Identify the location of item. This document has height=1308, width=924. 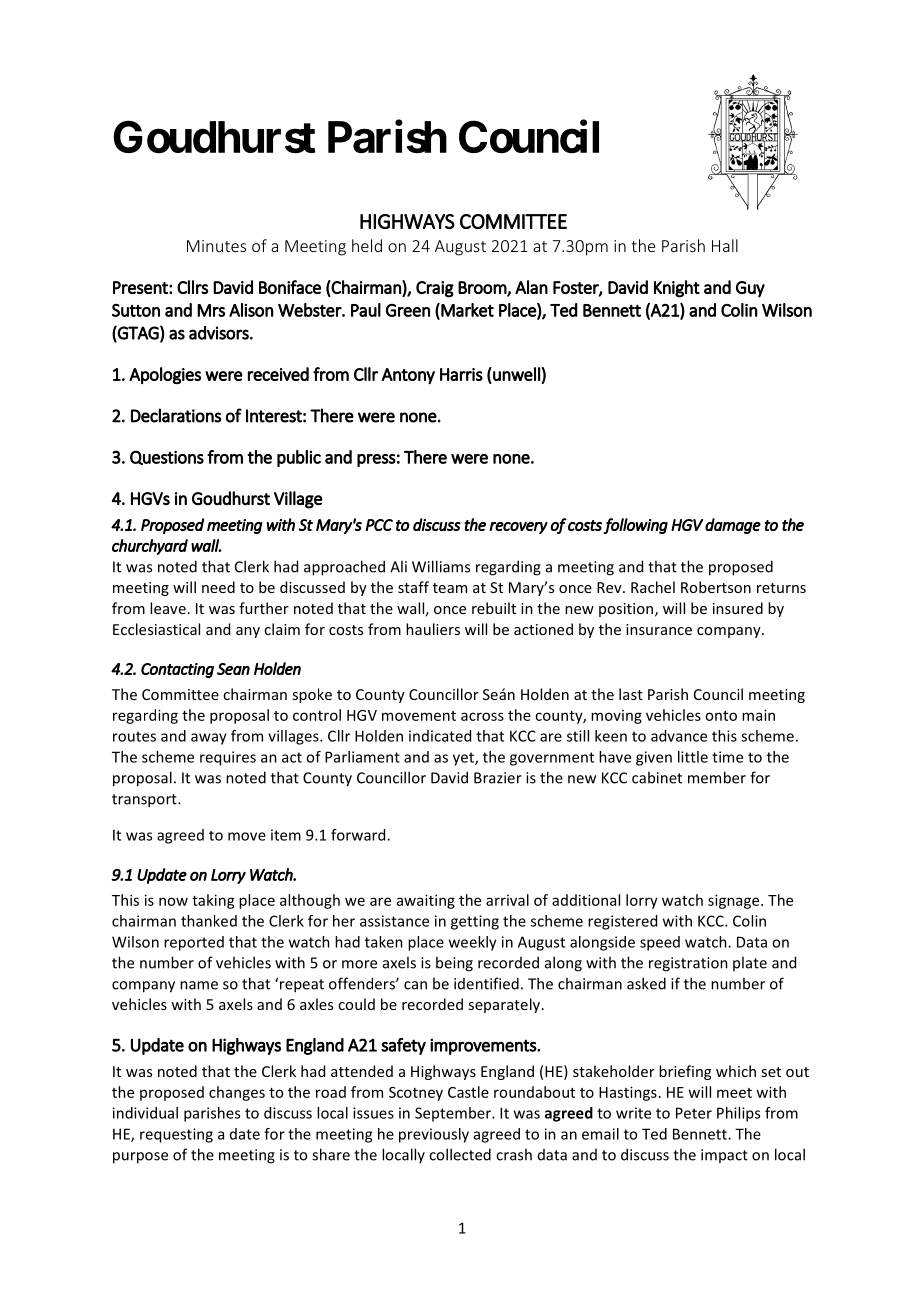
(286, 835).
